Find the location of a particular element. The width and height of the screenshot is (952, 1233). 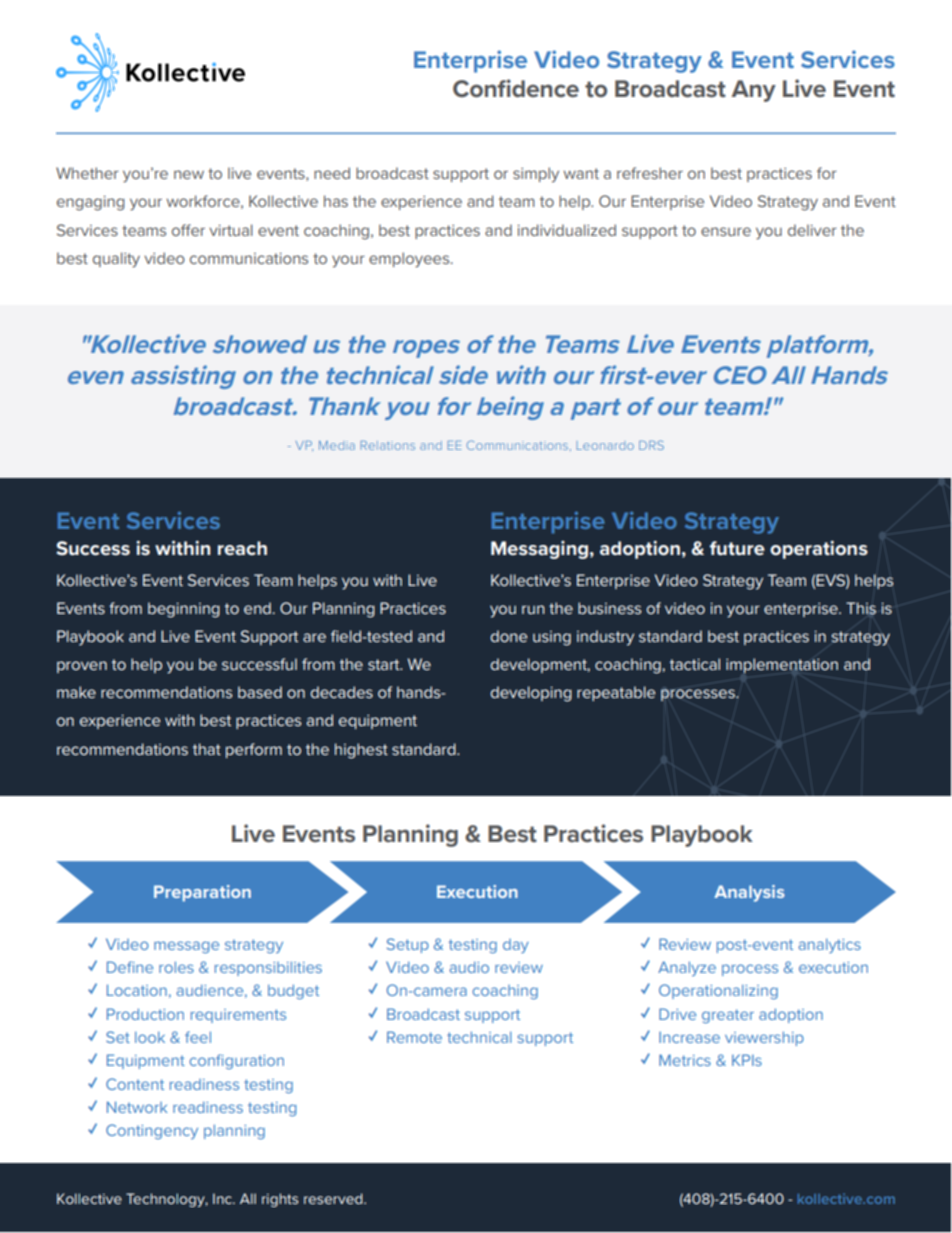

roles is located at coordinates (176, 967).
